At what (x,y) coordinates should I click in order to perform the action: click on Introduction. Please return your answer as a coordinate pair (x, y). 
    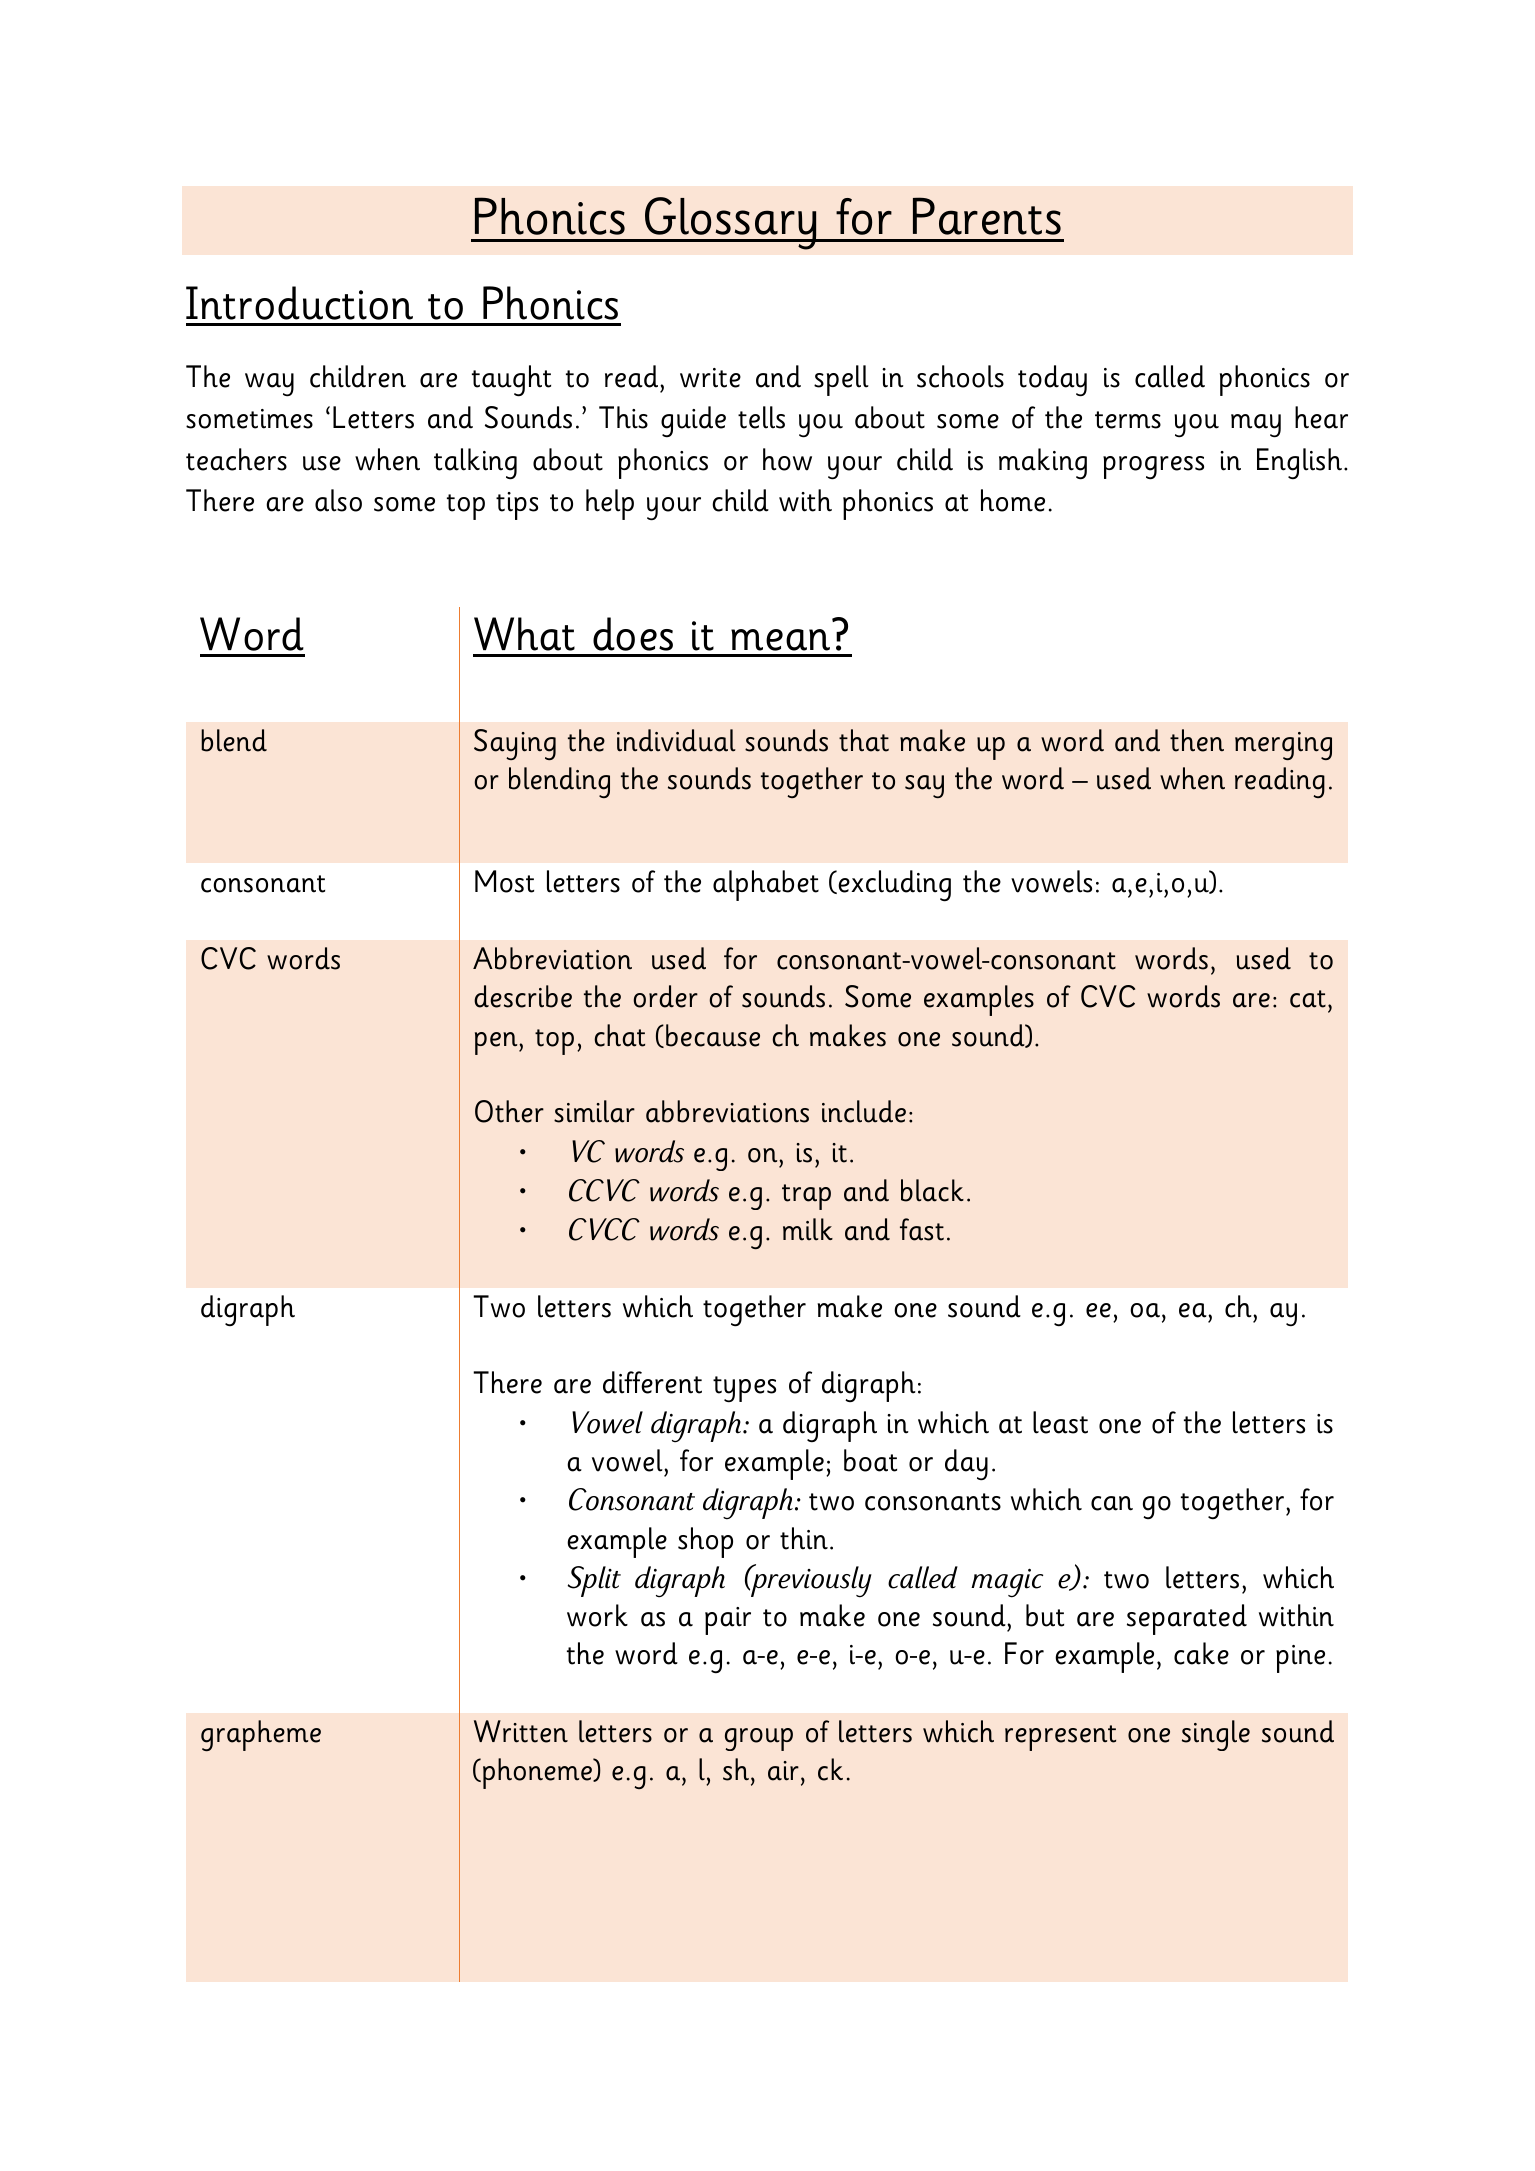
    Looking at the image, I should click on (299, 303).
